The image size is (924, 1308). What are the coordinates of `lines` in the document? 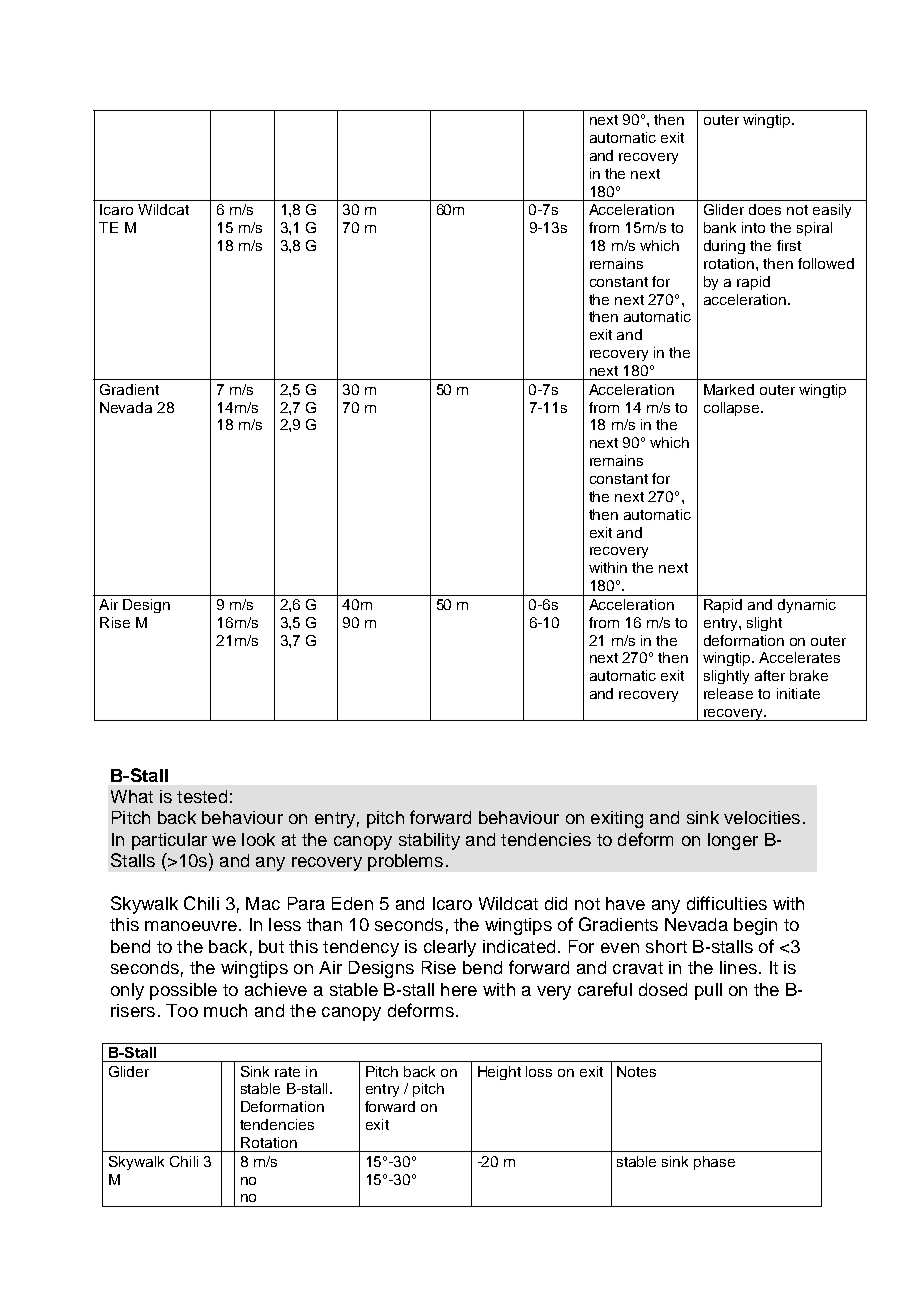 It's located at (738, 967).
